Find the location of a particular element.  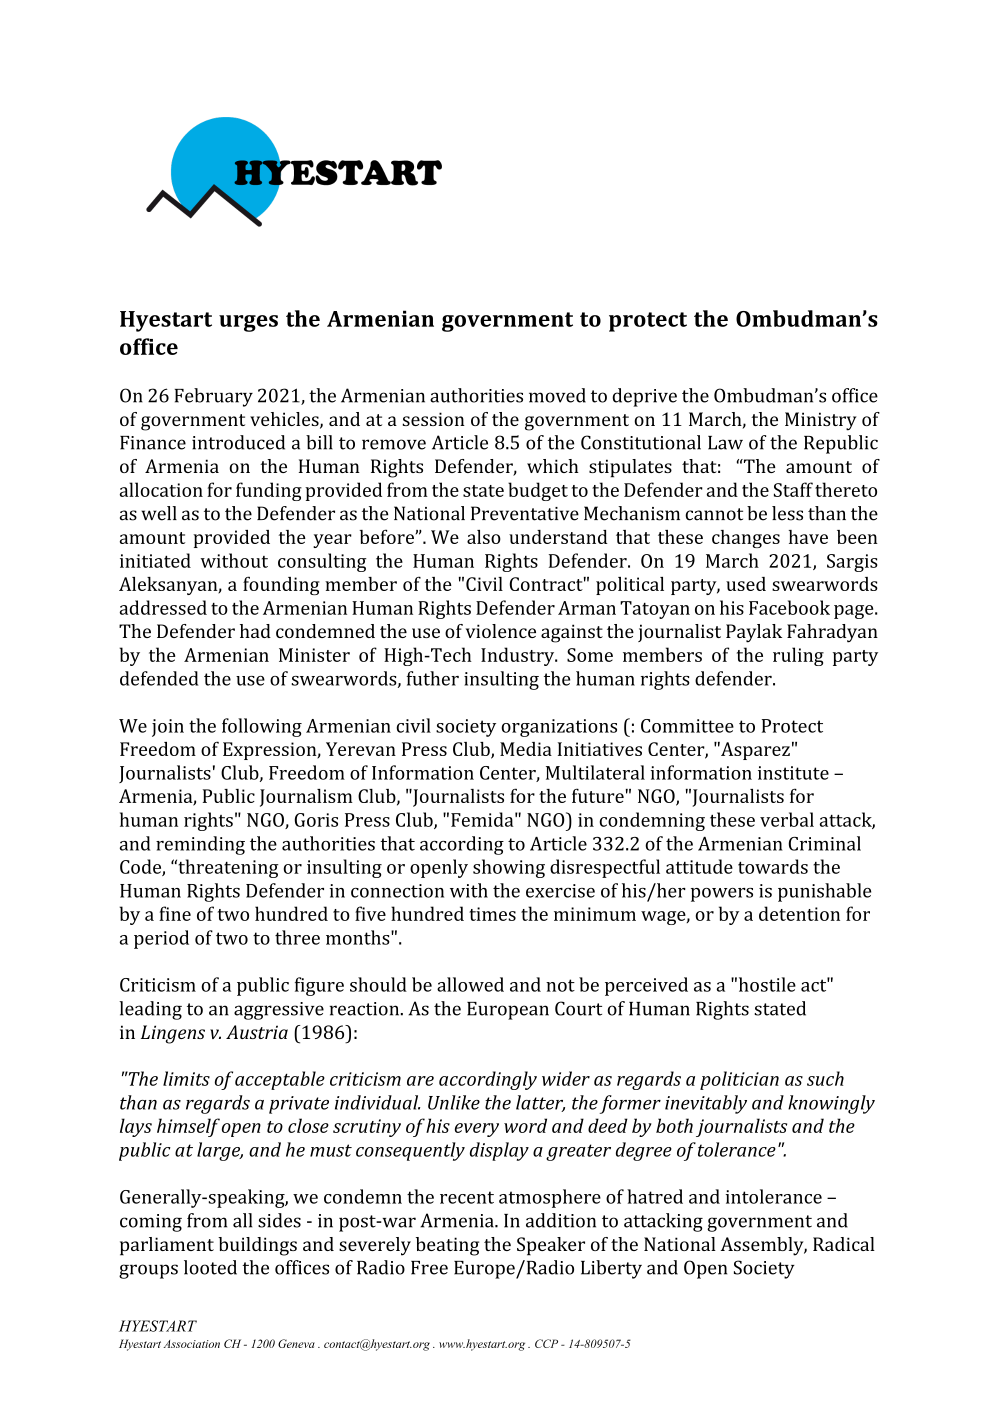

showing is located at coordinates (509, 868).
